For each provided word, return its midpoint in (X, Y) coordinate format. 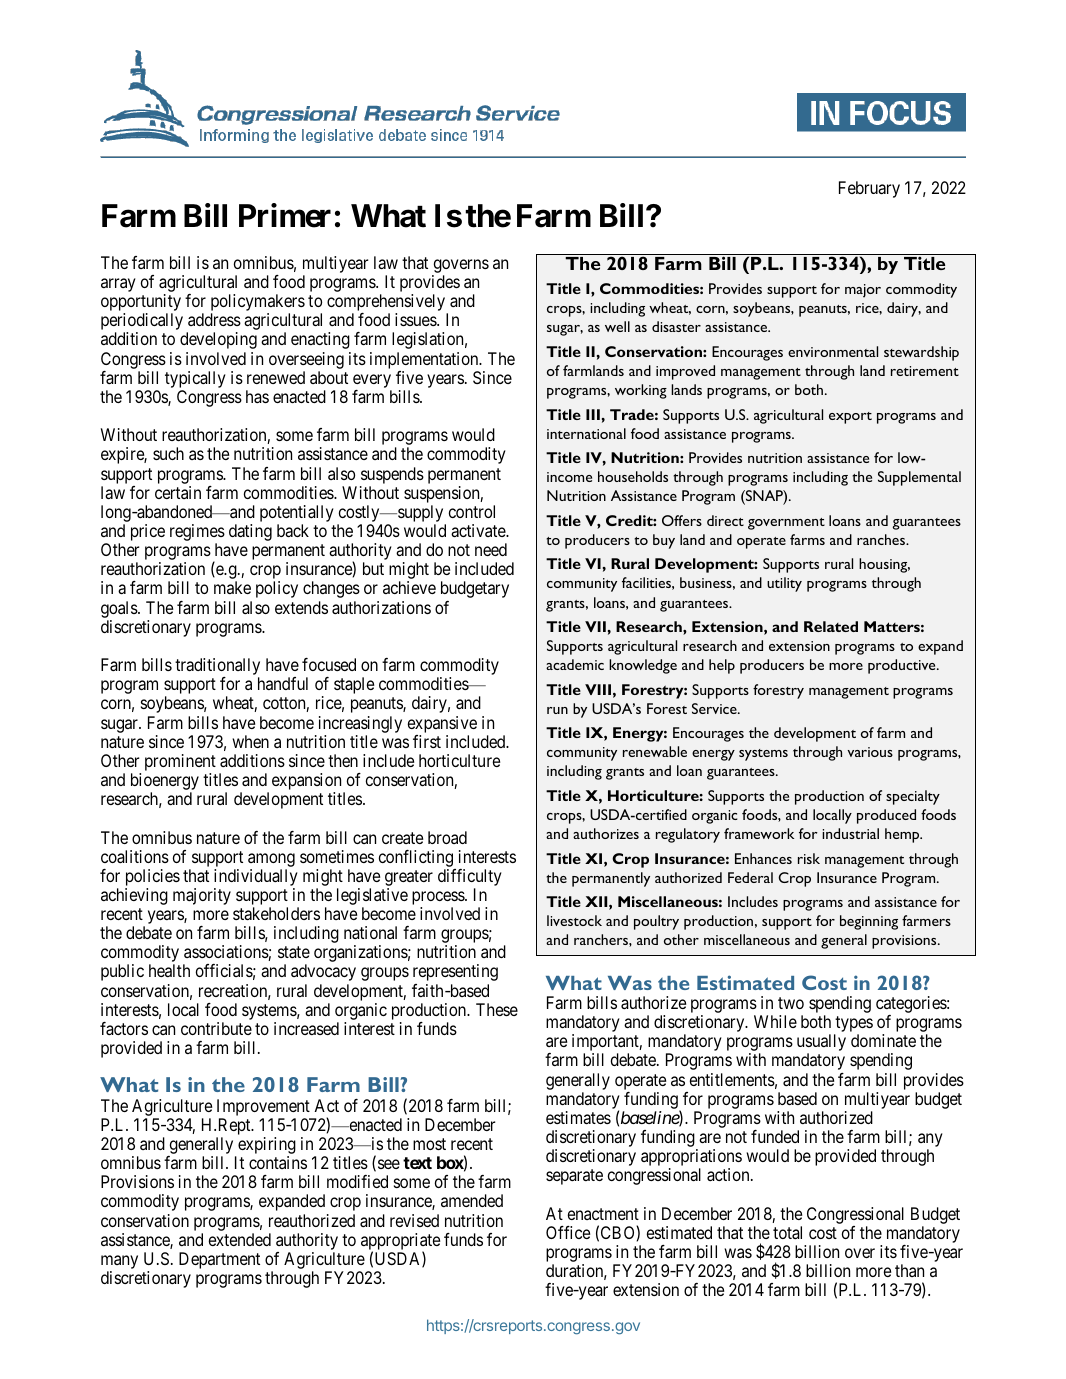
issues (416, 319)
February (869, 189)
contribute (216, 1028)
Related (831, 626)
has (257, 396)
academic (575, 664)
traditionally (217, 668)
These (497, 1009)
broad (447, 837)
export (850, 418)
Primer (285, 216)
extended (240, 1239)
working (641, 391)
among (271, 860)
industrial (850, 833)
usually (821, 1044)
